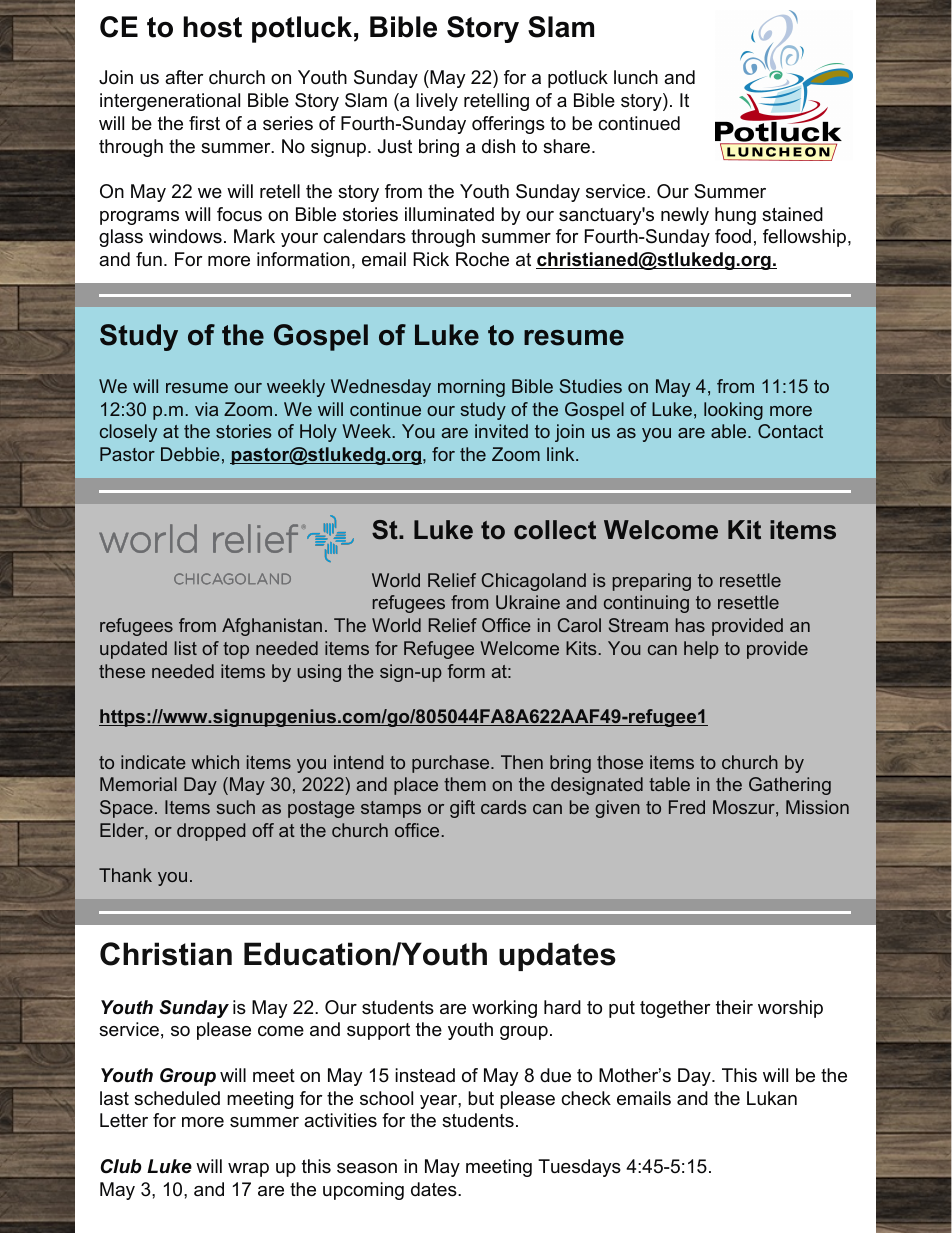 This screenshot has width=952, height=1233. Describe the element at coordinates (184, 77) in the screenshot. I see `after` at that location.
